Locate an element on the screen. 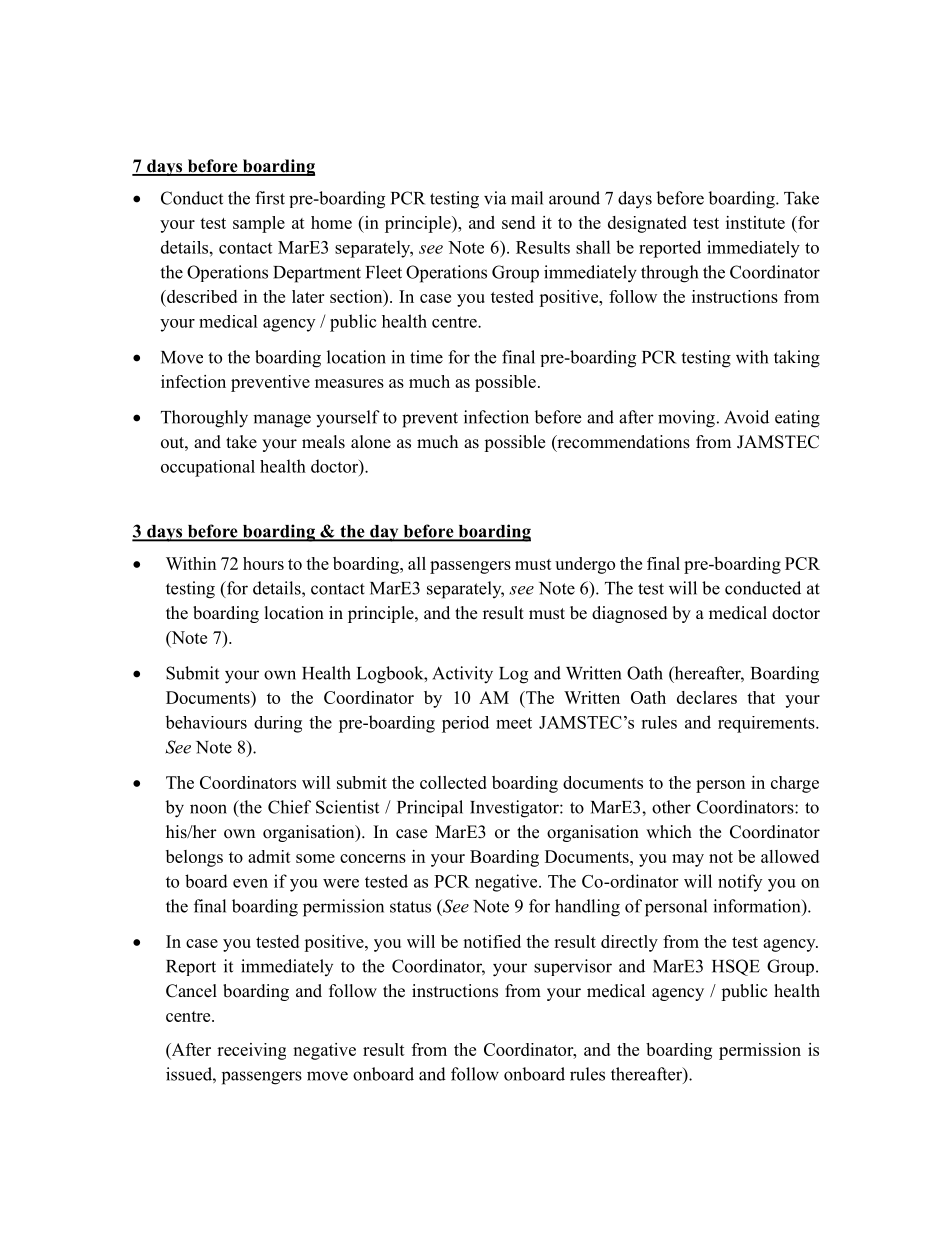 The width and height of the screenshot is (952, 1233). institute is located at coordinates (755, 222).
